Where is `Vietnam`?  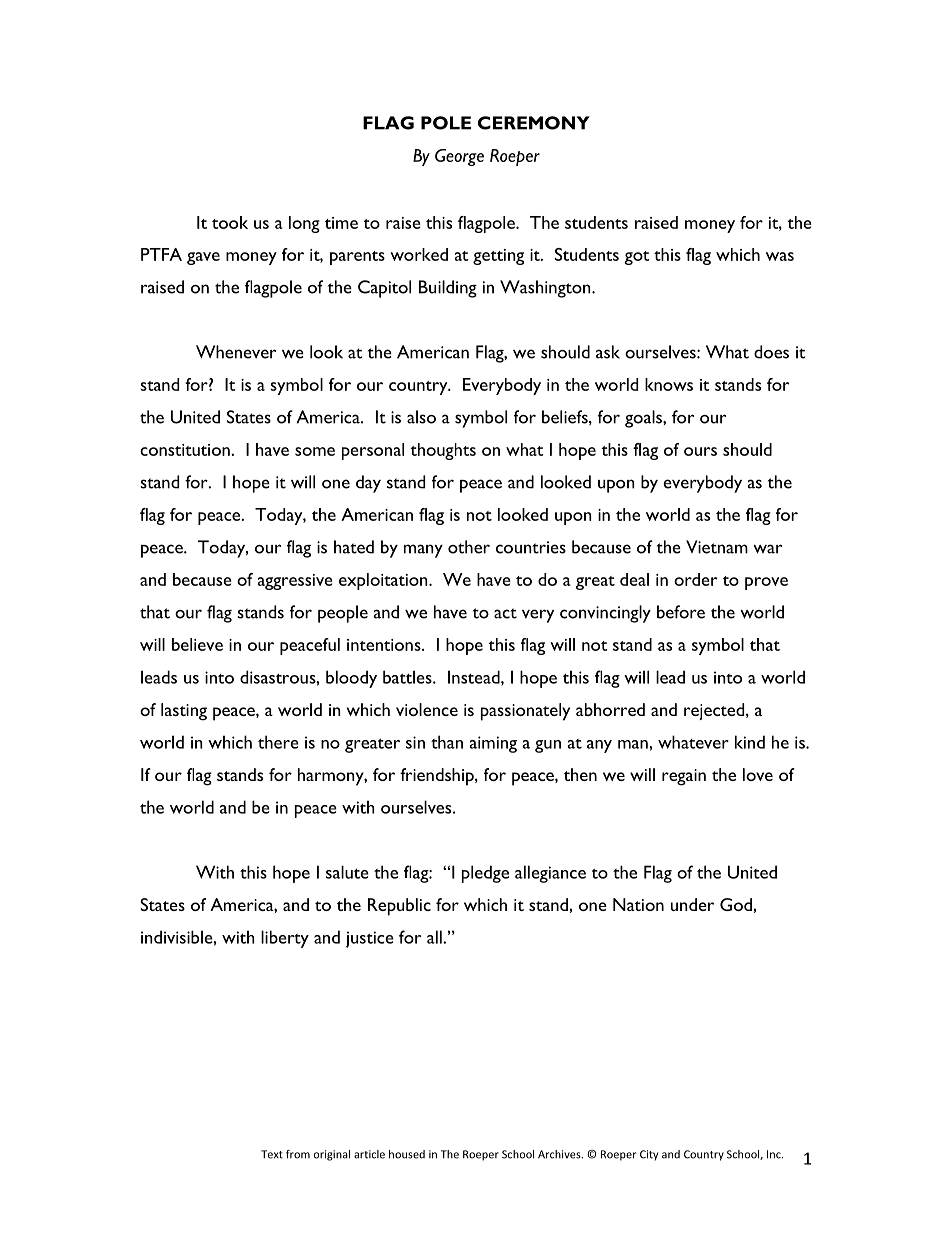 Vietnam is located at coordinates (717, 547).
